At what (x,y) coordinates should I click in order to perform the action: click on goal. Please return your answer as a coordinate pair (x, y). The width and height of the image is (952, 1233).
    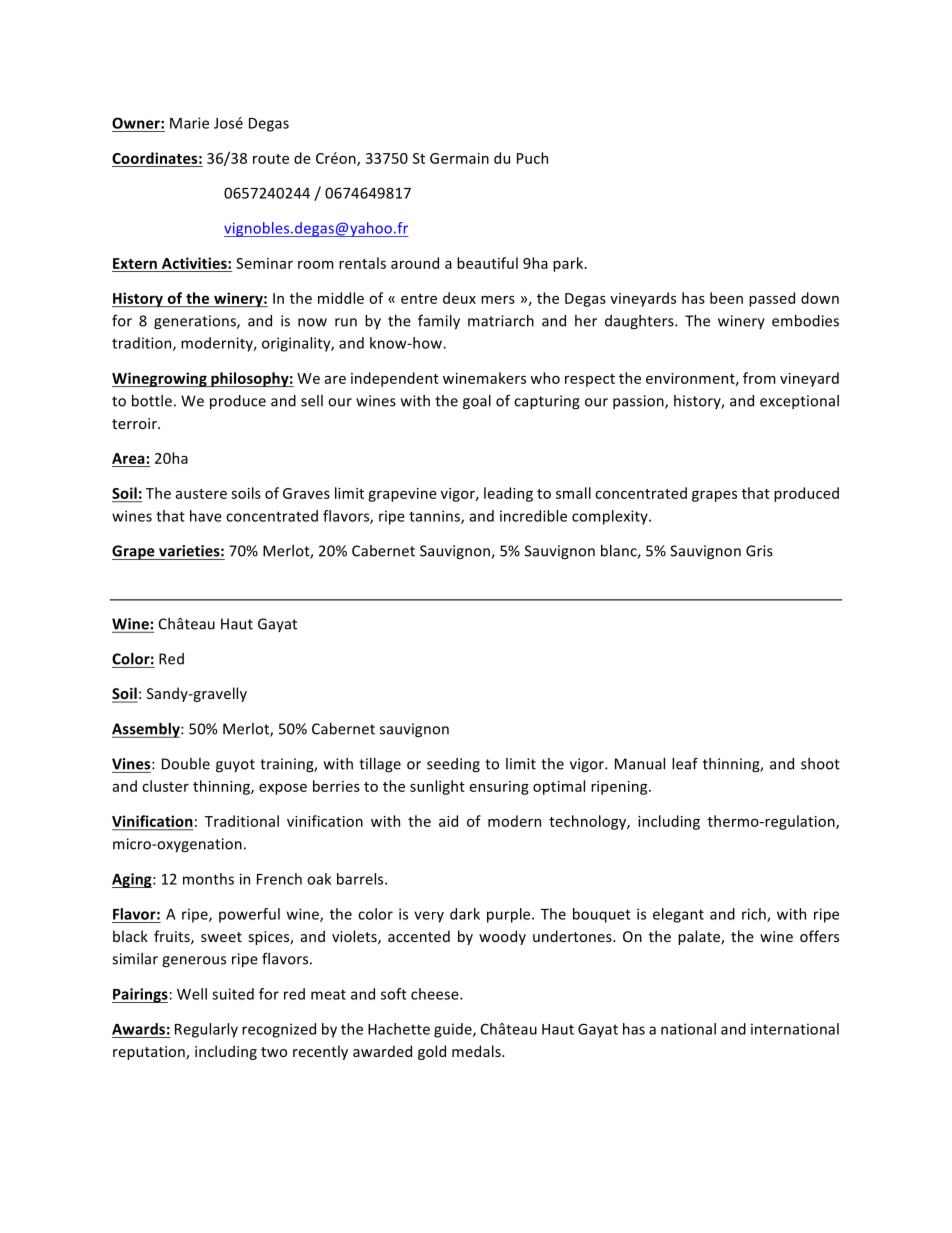
    Looking at the image, I should click on (477, 402).
